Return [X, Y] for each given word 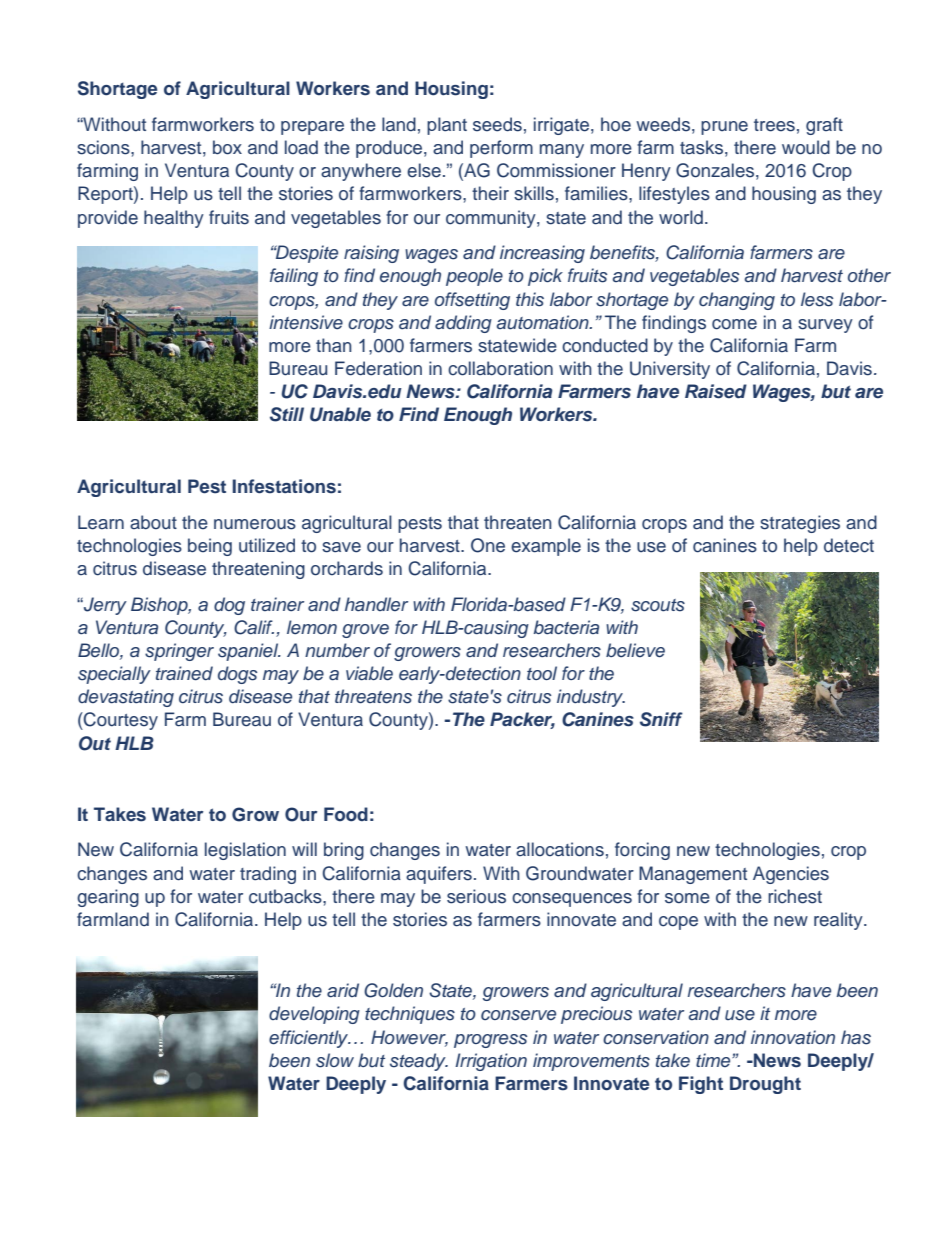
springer [179, 652]
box [227, 147]
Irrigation [491, 1062]
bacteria [566, 627]
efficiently [310, 1039]
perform [501, 149]
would [806, 147]
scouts [658, 605]
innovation [793, 1037]
